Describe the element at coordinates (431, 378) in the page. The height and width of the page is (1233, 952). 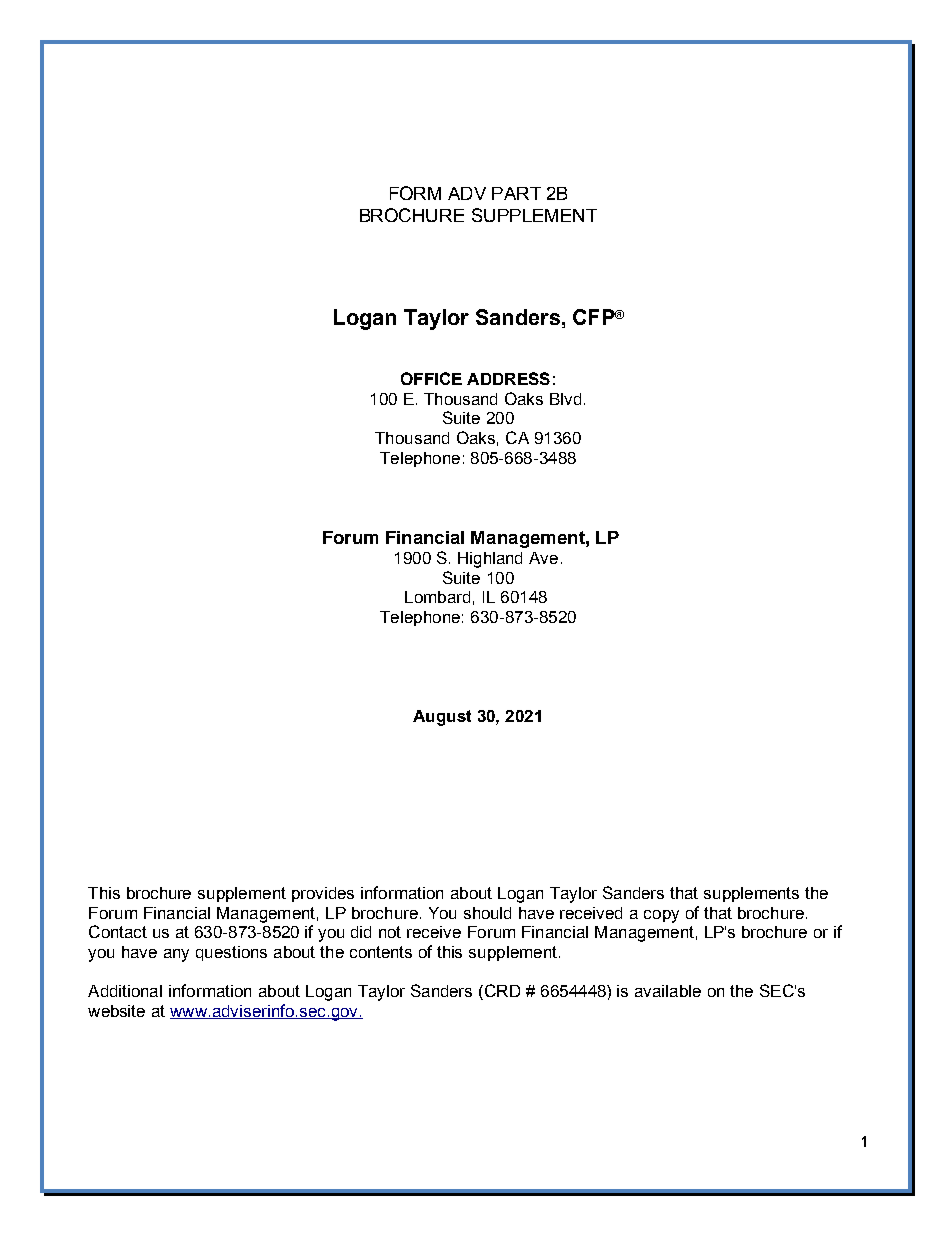
I see `OFFICE` at that location.
